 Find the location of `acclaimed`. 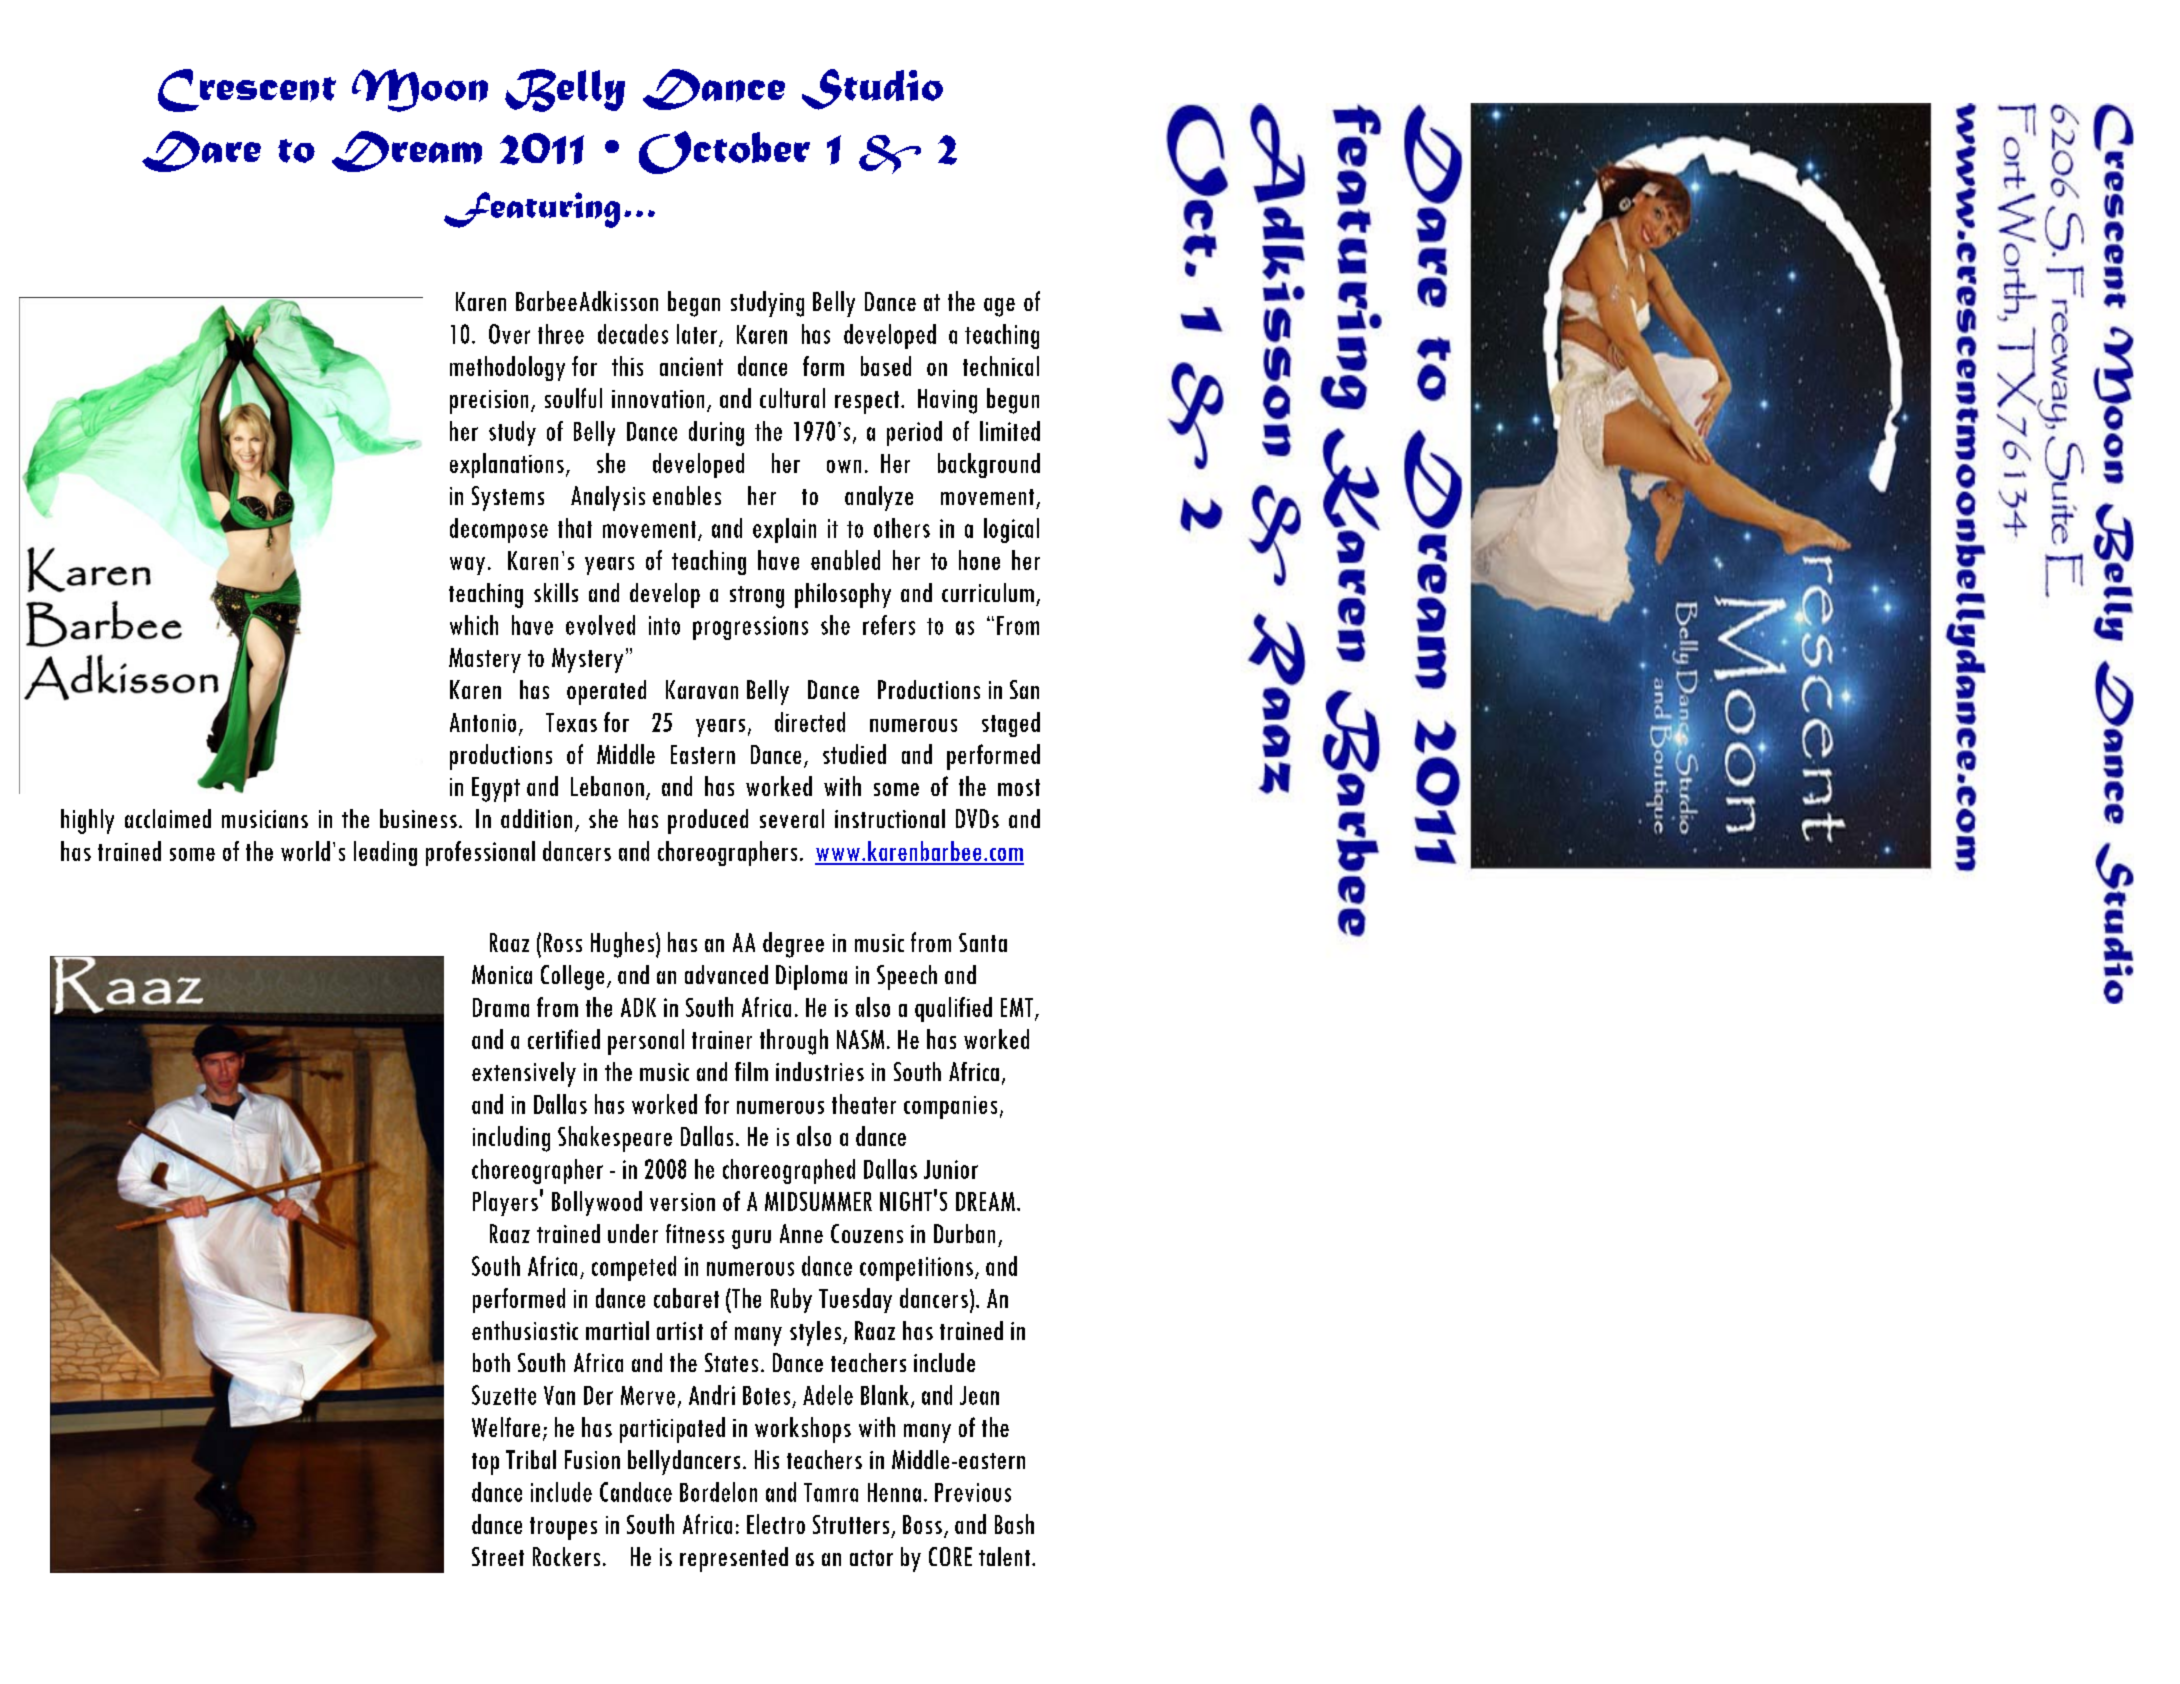

acclaimed is located at coordinates (168, 818).
